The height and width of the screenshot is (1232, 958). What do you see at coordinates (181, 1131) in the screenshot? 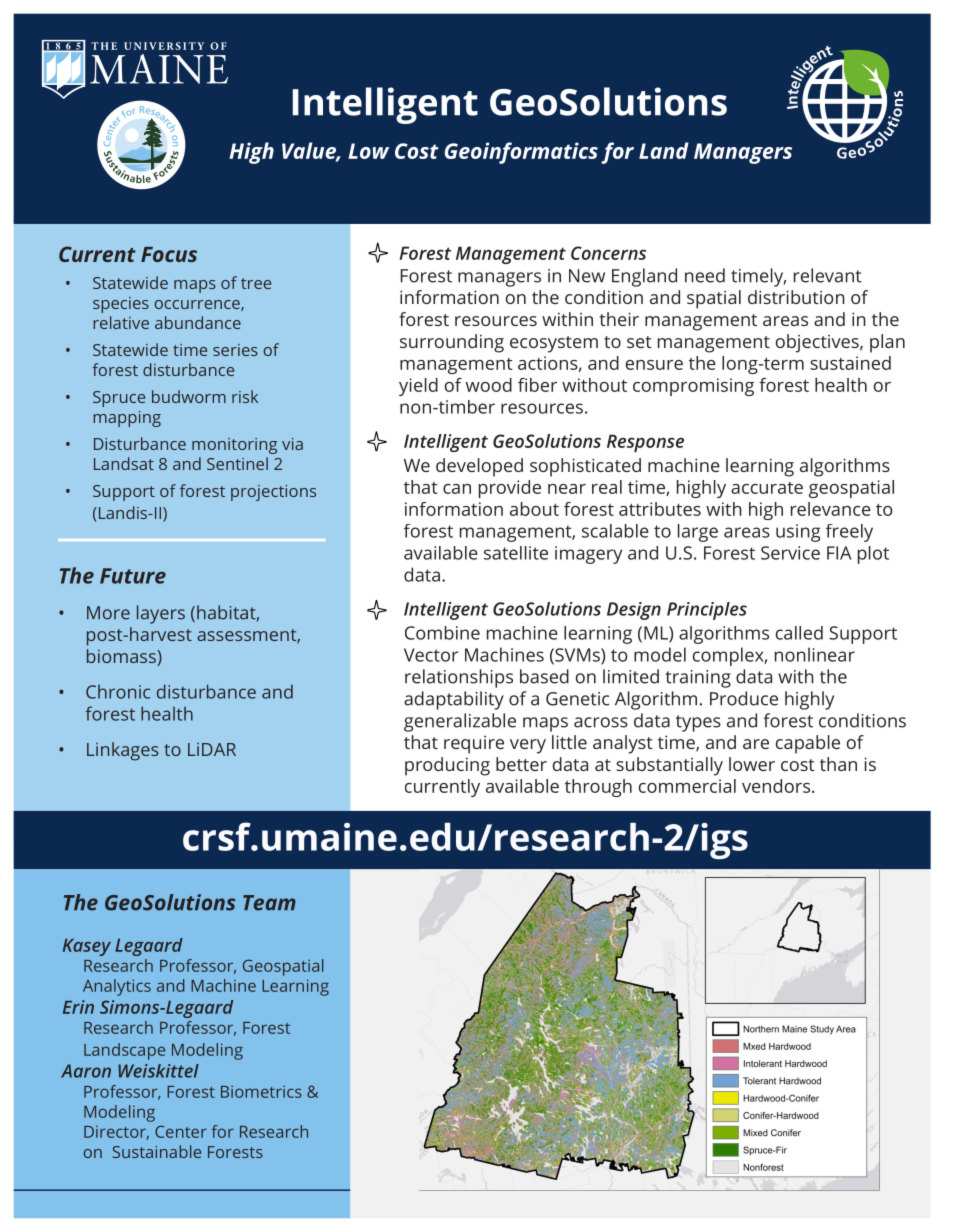
I see `Center` at bounding box center [181, 1131].
